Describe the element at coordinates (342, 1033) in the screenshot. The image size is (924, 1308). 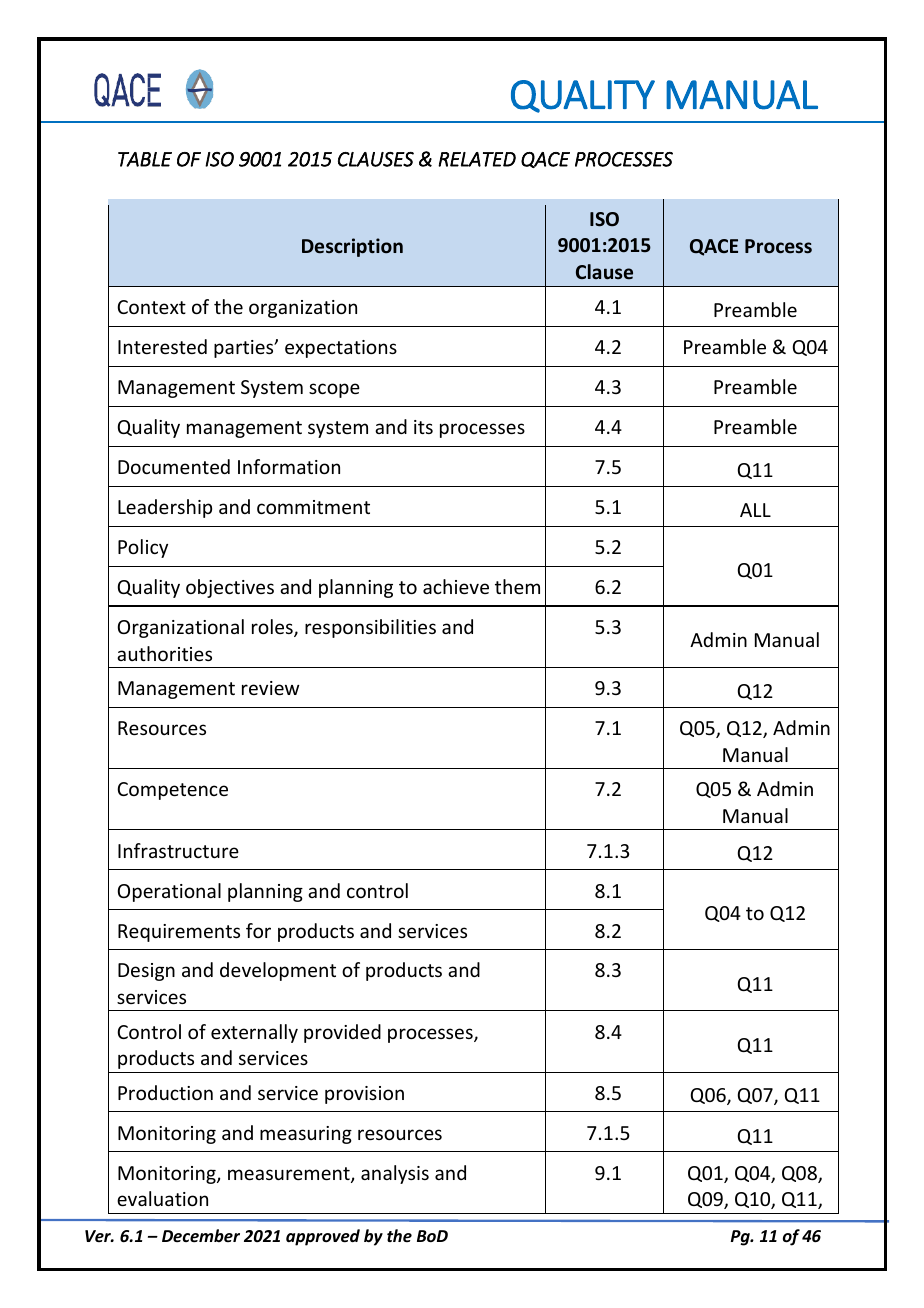
I see `provided` at that location.
